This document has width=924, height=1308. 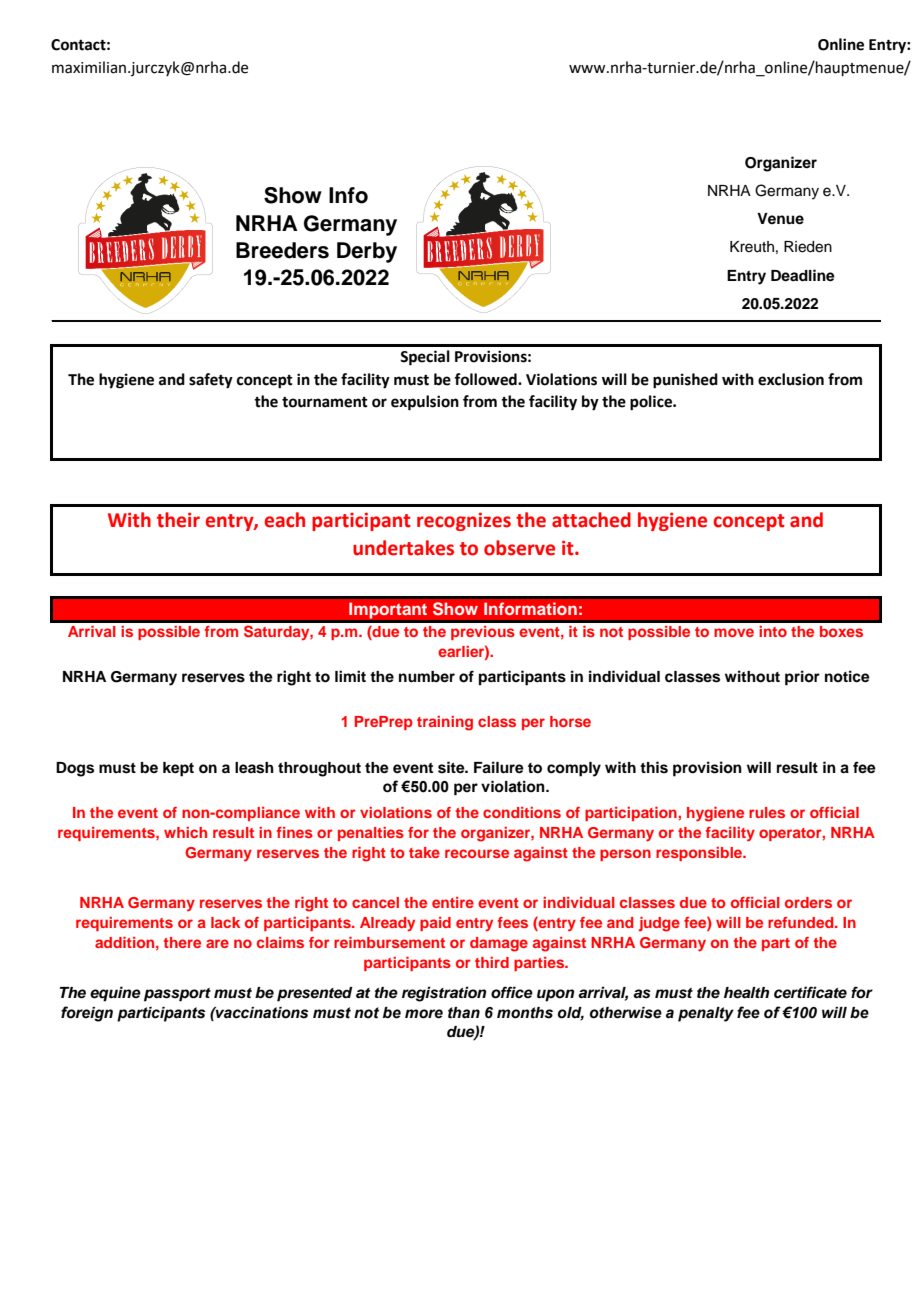 What do you see at coordinates (464, 521) in the document?
I see `recognizes` at bounding box center [464, 521].
